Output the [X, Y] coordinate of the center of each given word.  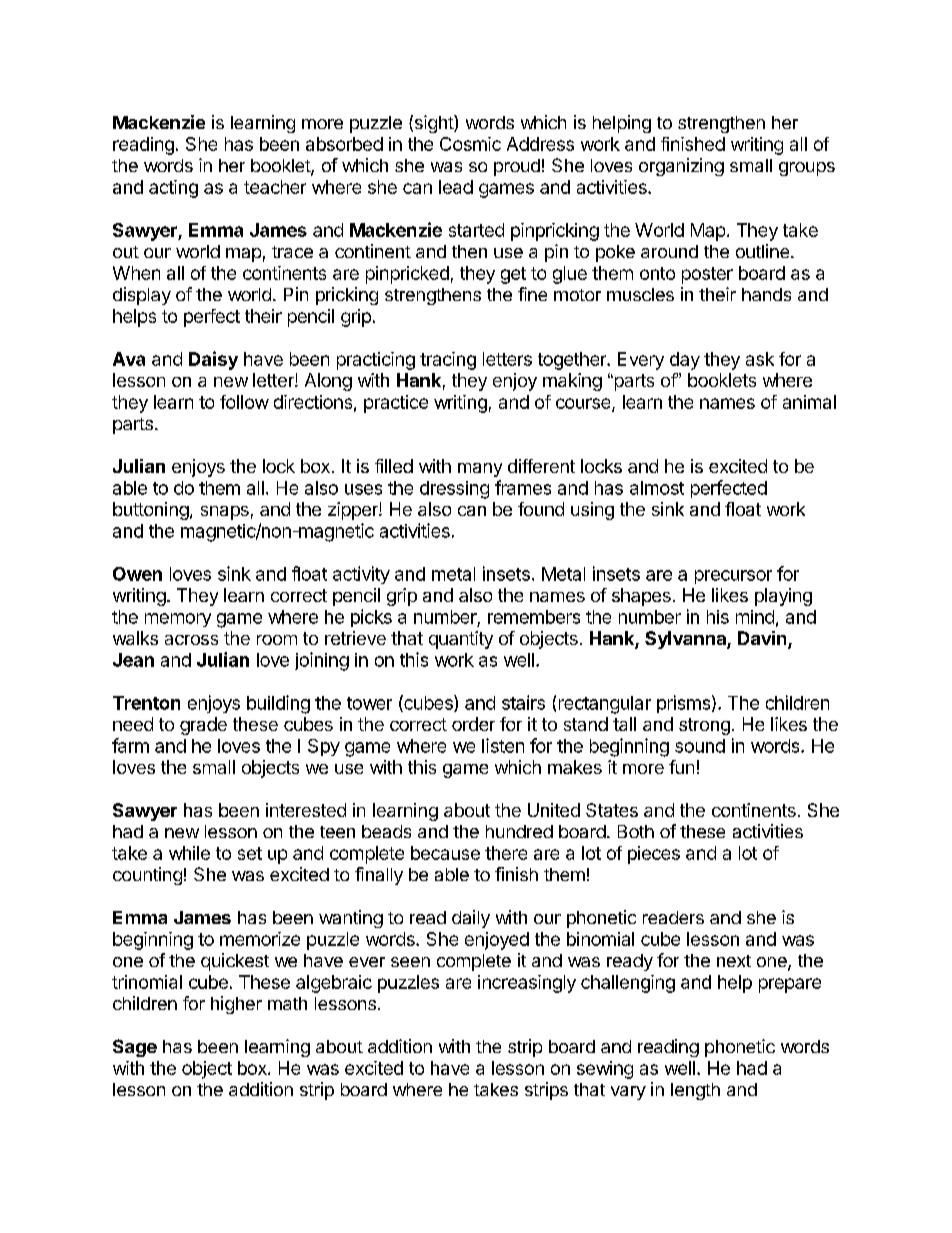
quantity [461, 640]
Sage [135, 1048]
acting [173, 189]
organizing [681, 167]
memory [178, 620]
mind [755, 617]
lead [456, 187]
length [695, 1091]
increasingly [527, 984]
